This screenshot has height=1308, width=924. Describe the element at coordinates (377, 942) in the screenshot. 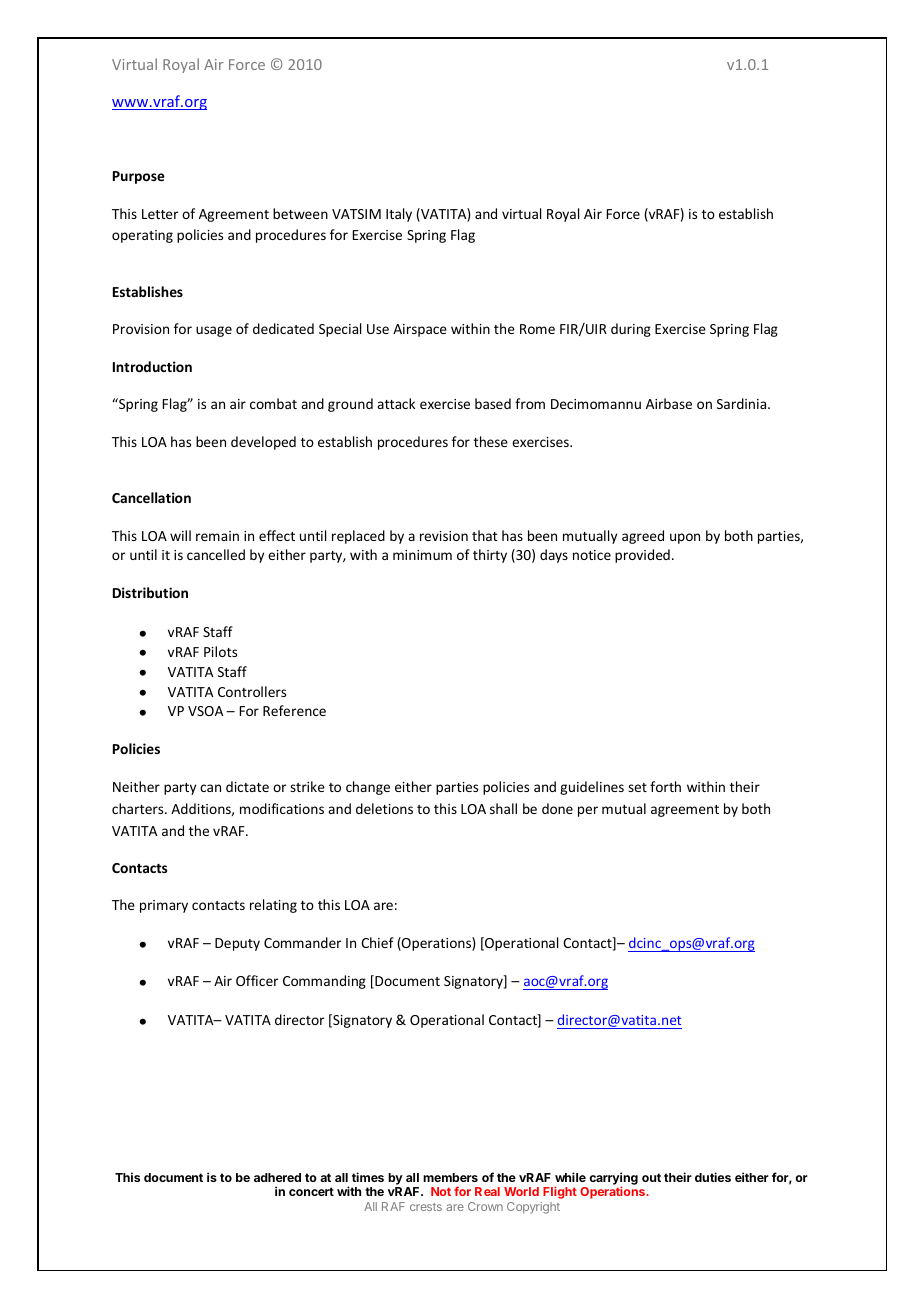

I see `Chief` at that location.
